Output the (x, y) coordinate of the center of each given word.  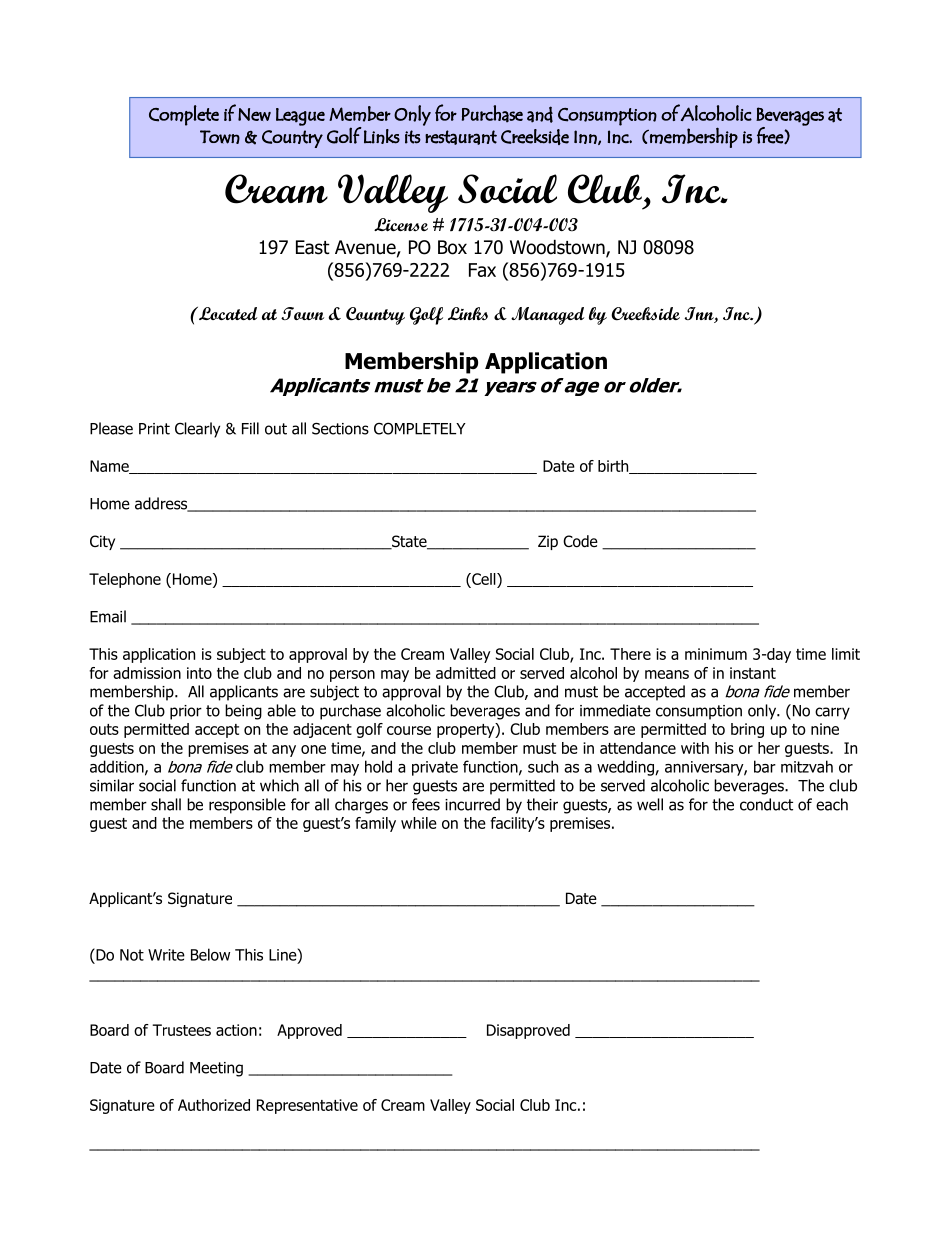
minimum (716, 654)
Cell (484, 579)
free (771, 135)
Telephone (125, 580)
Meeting (216, 1069)
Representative (307, 1106)
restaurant (461, 137)
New (254, 114)
